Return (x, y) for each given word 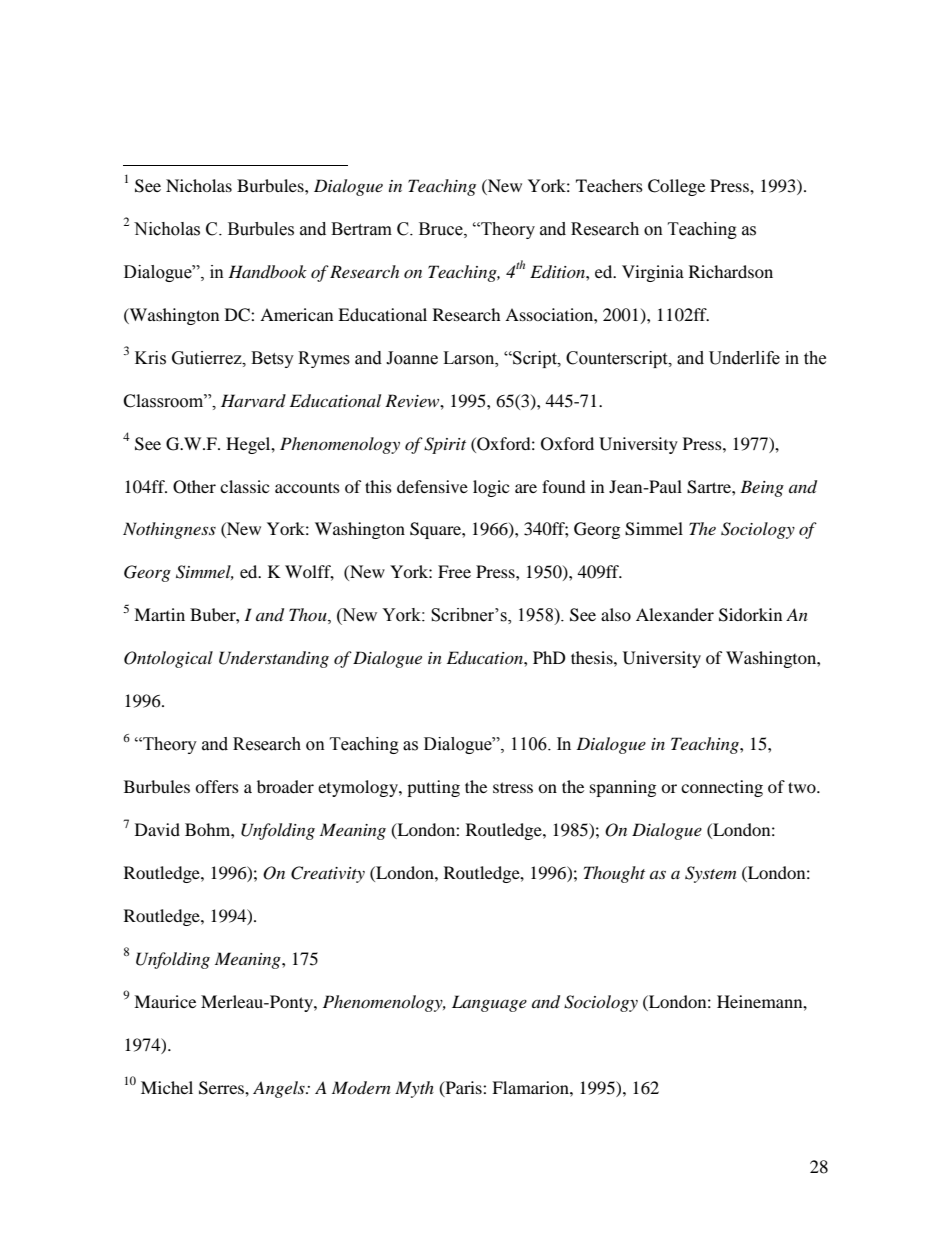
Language (489, 1003)
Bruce (442, 229)
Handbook (267, 271)
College (676, 187)
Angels (280, 1089)
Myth (414, 1089)
